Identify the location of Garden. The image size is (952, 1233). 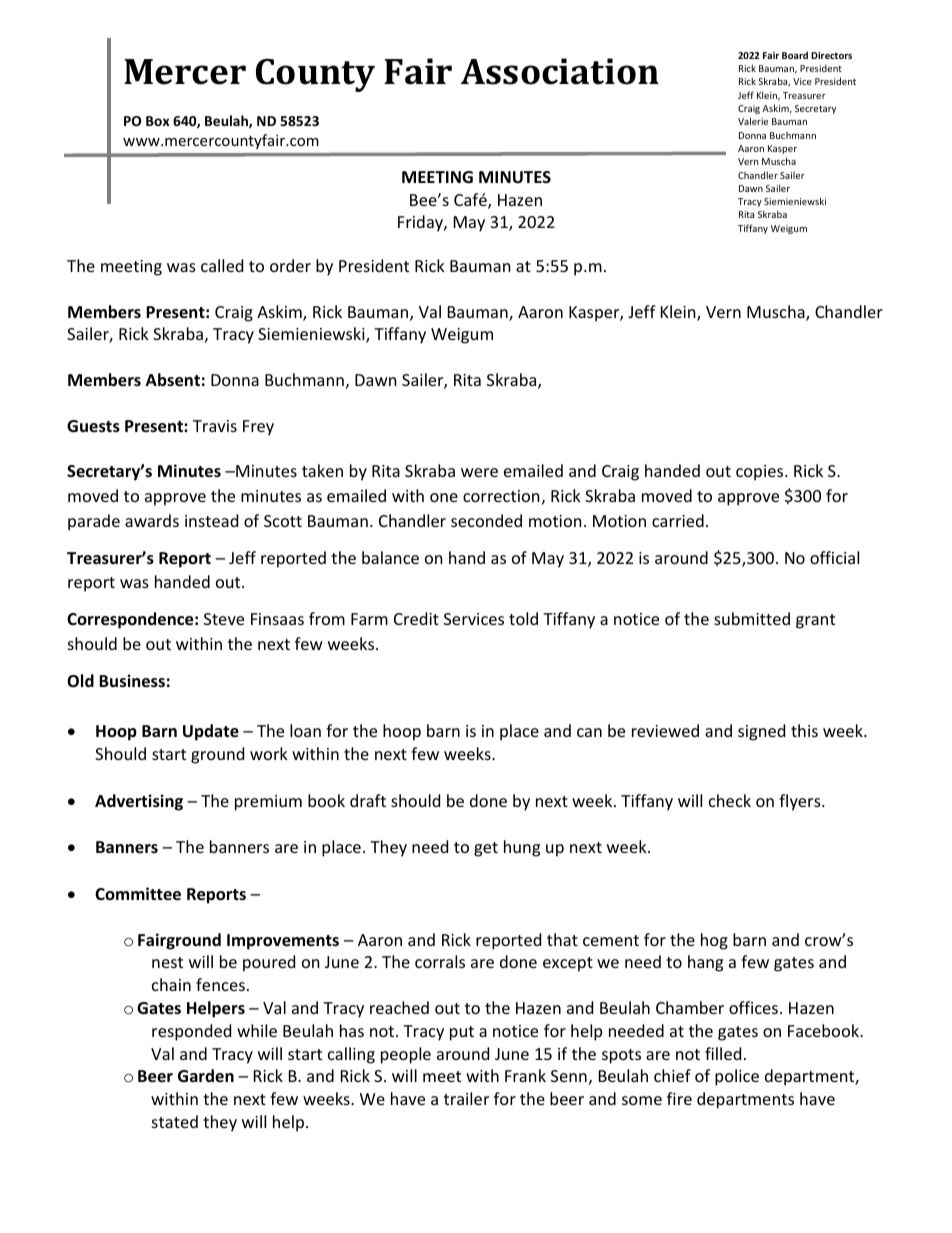
(206, 1075).
